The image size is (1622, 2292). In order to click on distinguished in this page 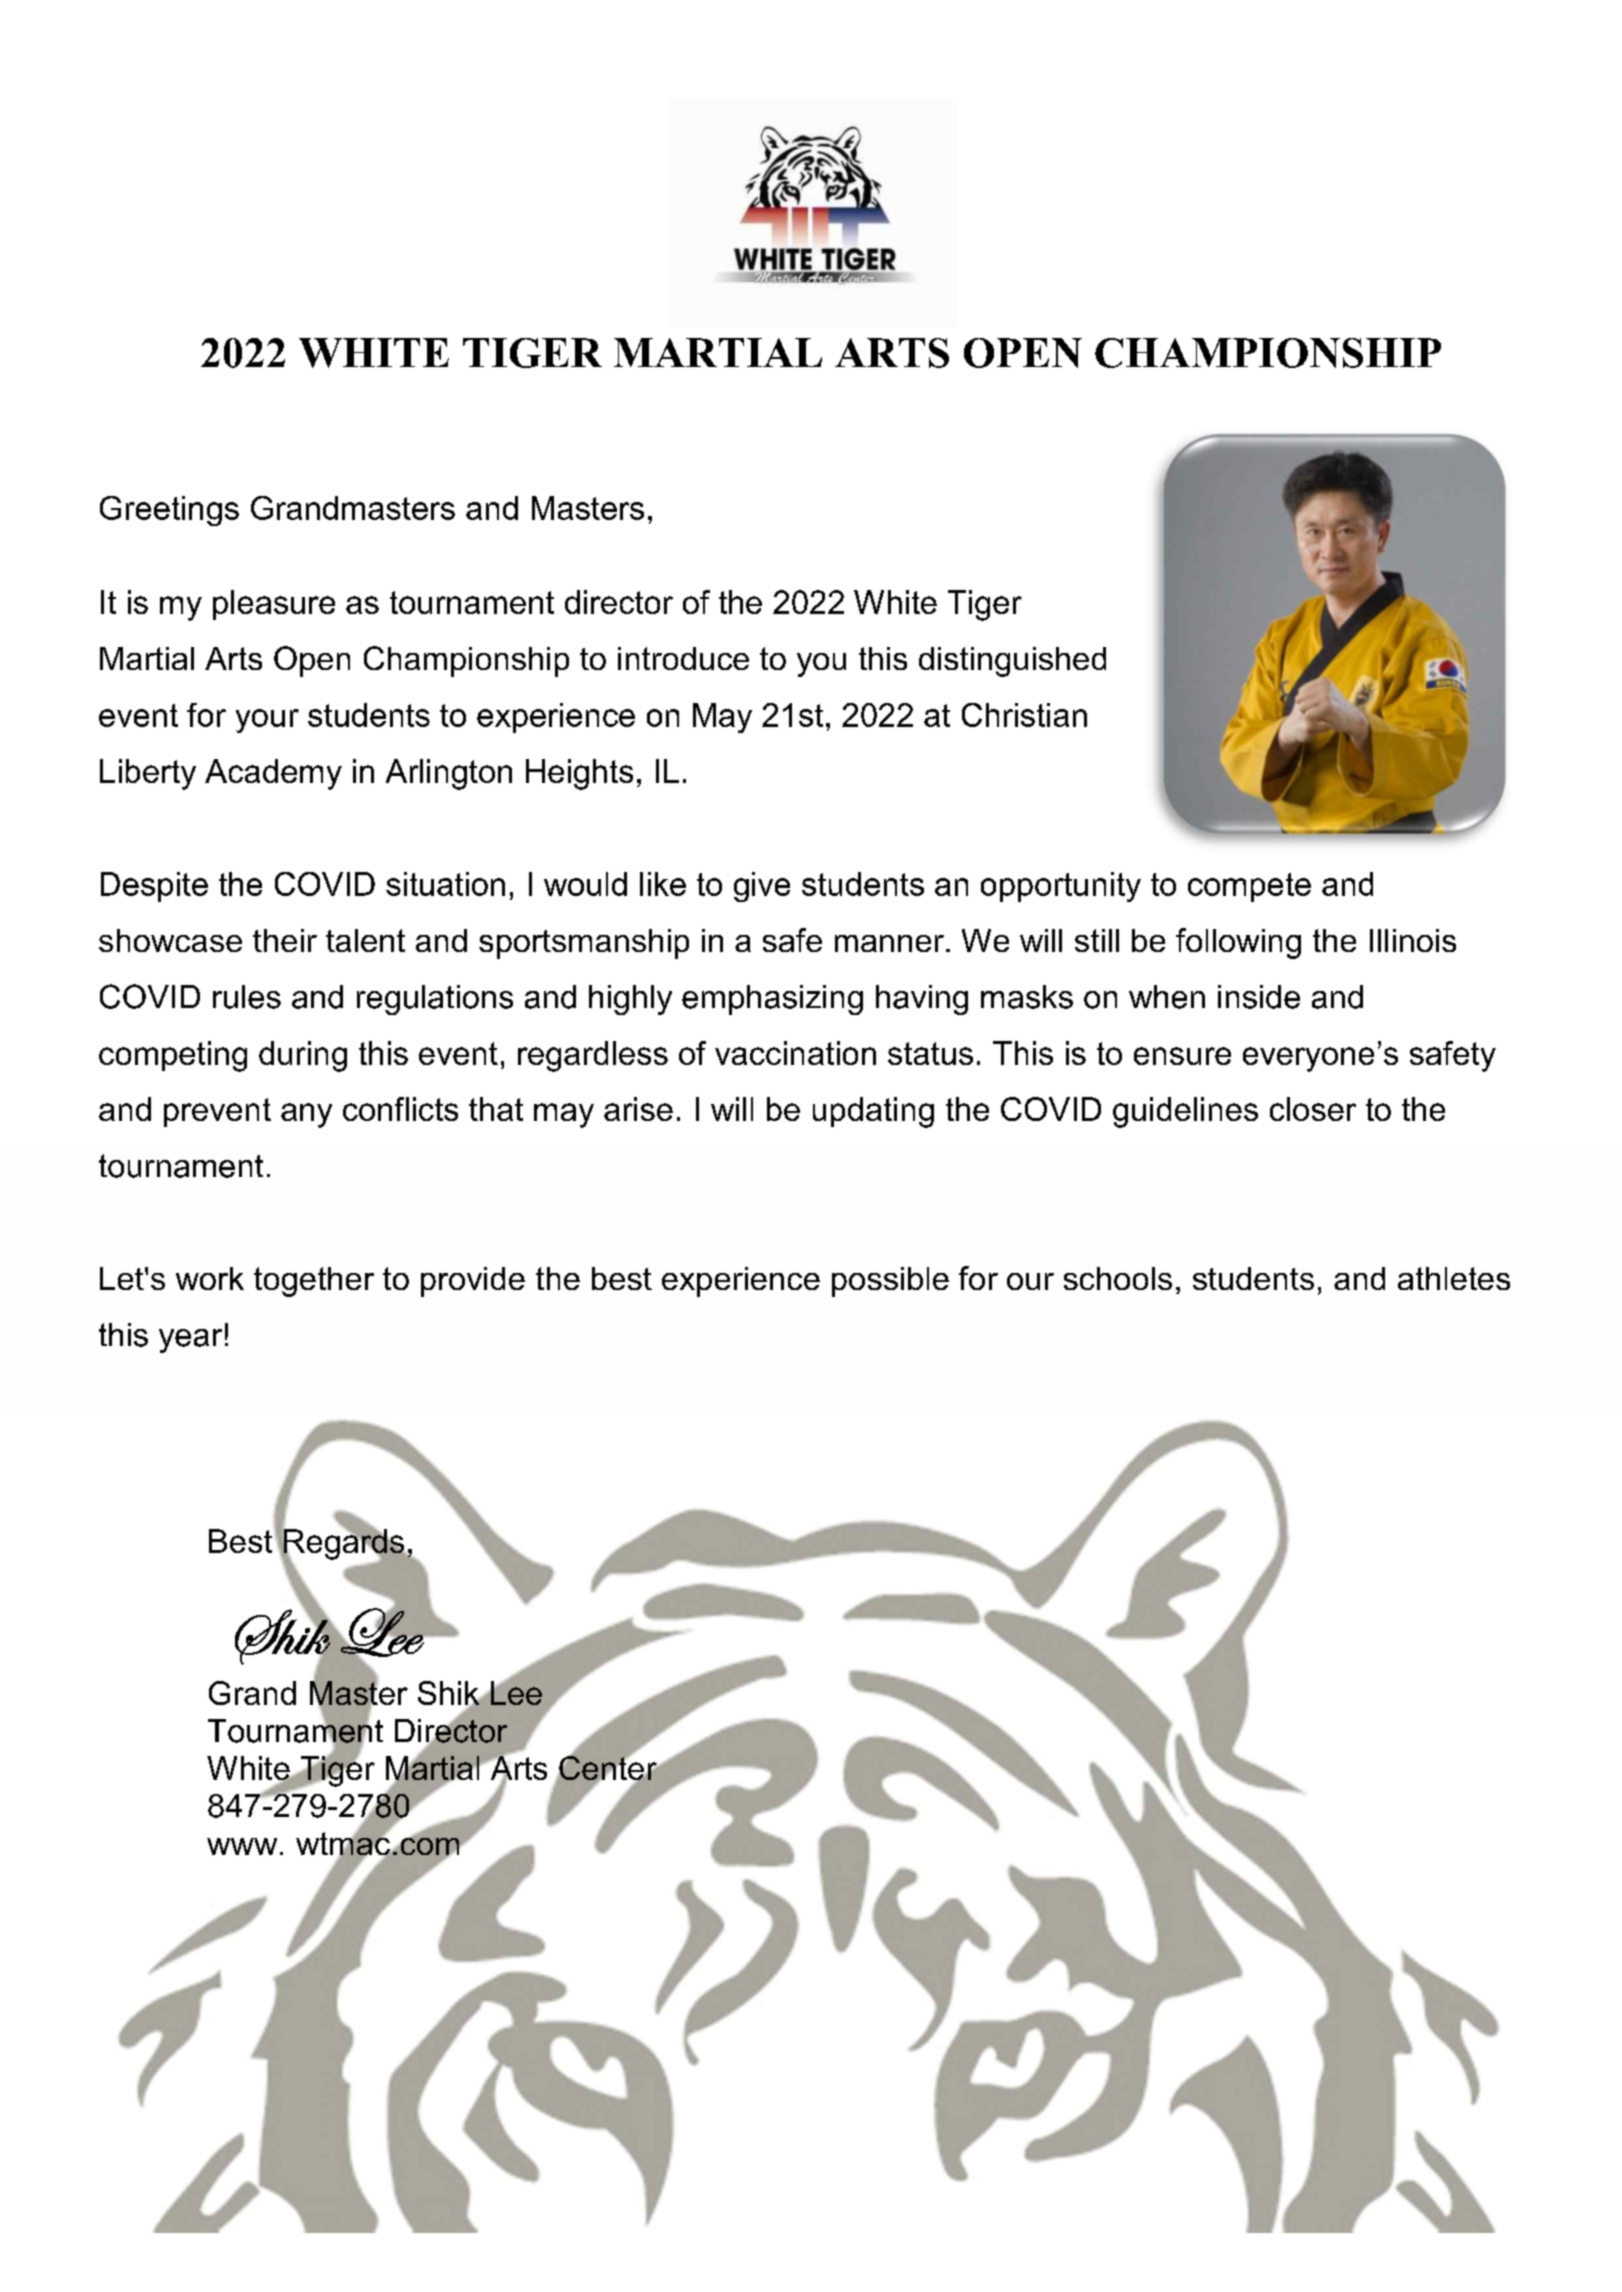, I will do `click(1012, 662)`.
